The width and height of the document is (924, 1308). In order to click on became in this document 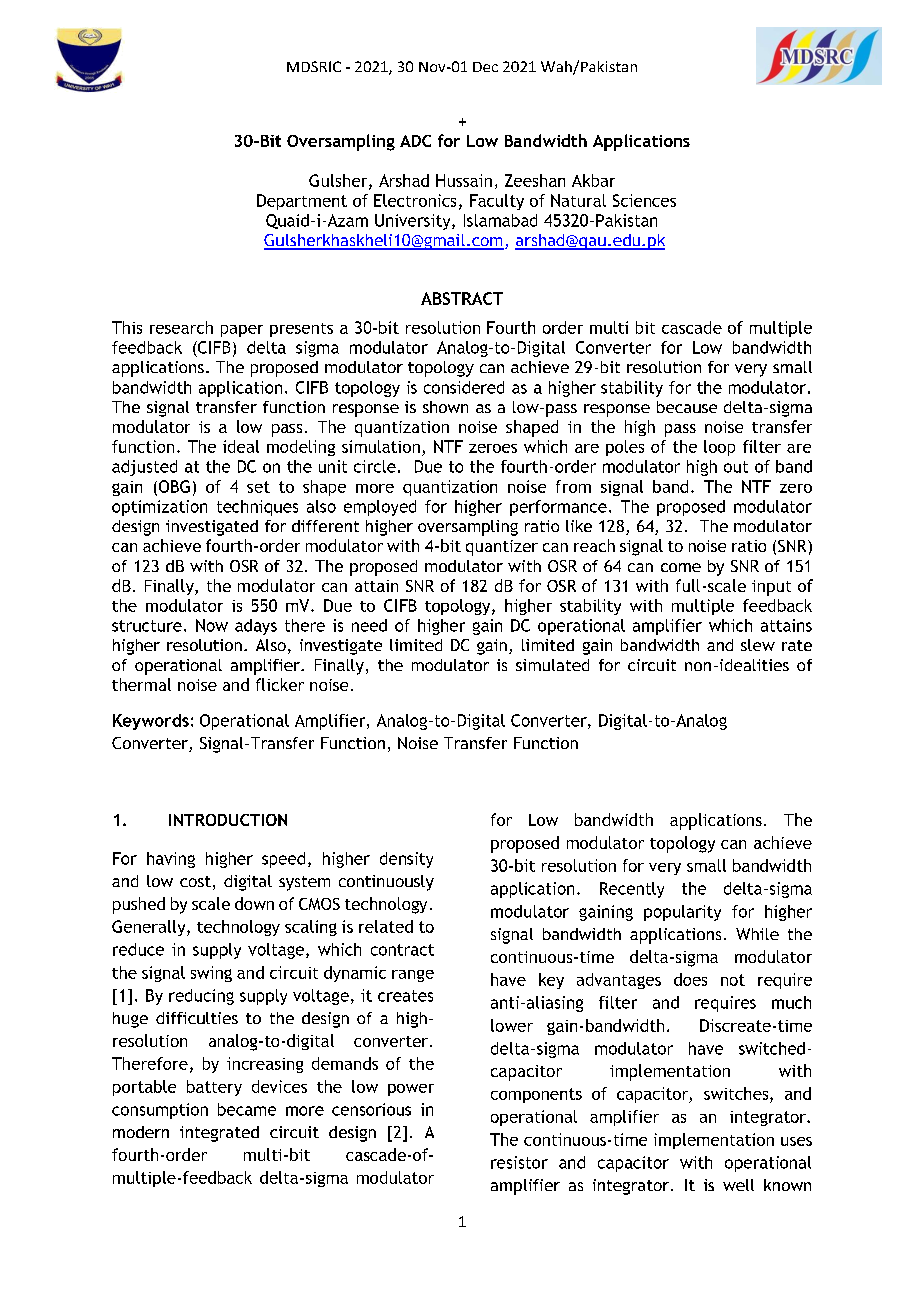, I will do `click(247, 1109)`.
